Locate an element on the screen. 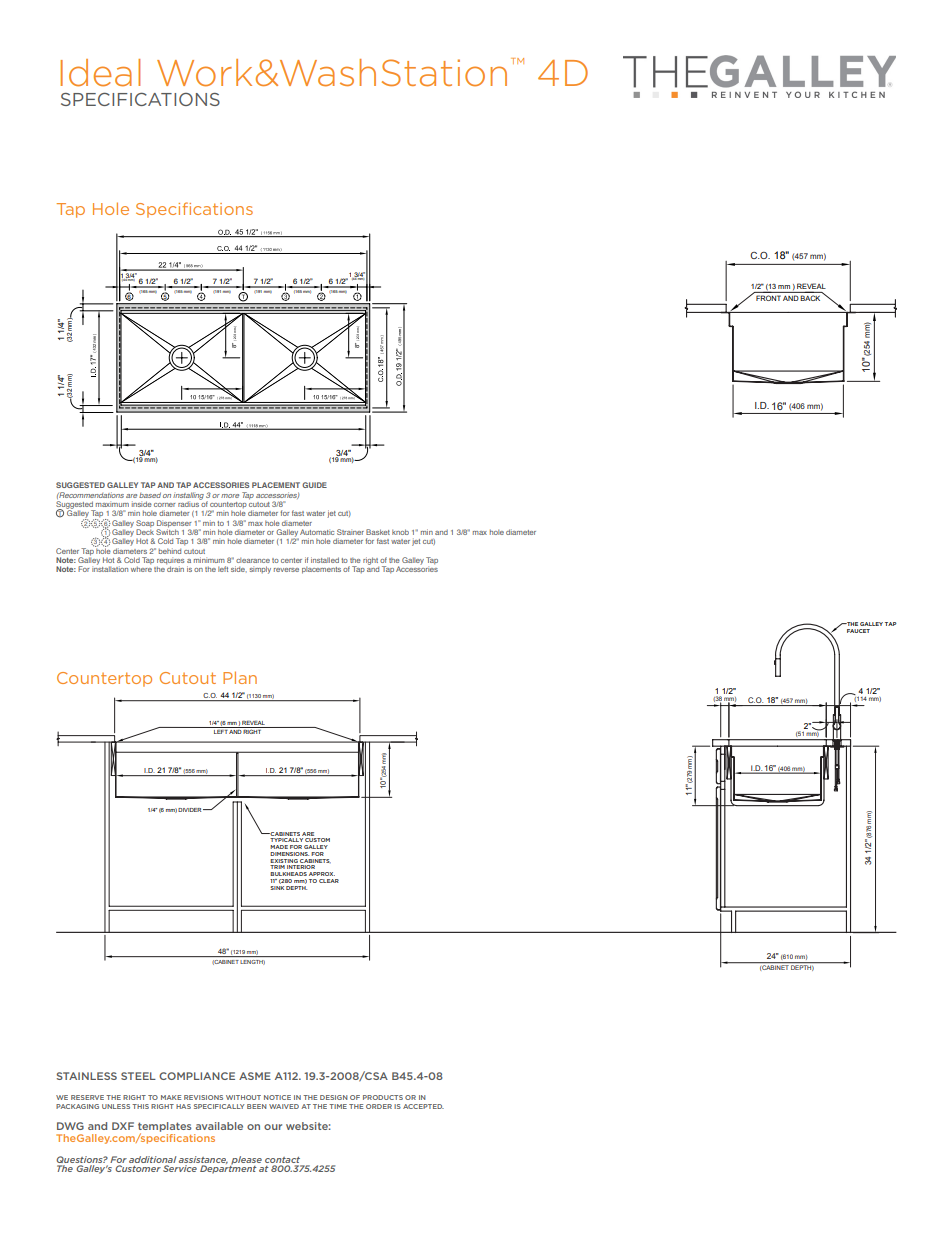 Image resolution: width=952 pixels, height=1233 pixels. SINK is located at coordinates (277, 886).
